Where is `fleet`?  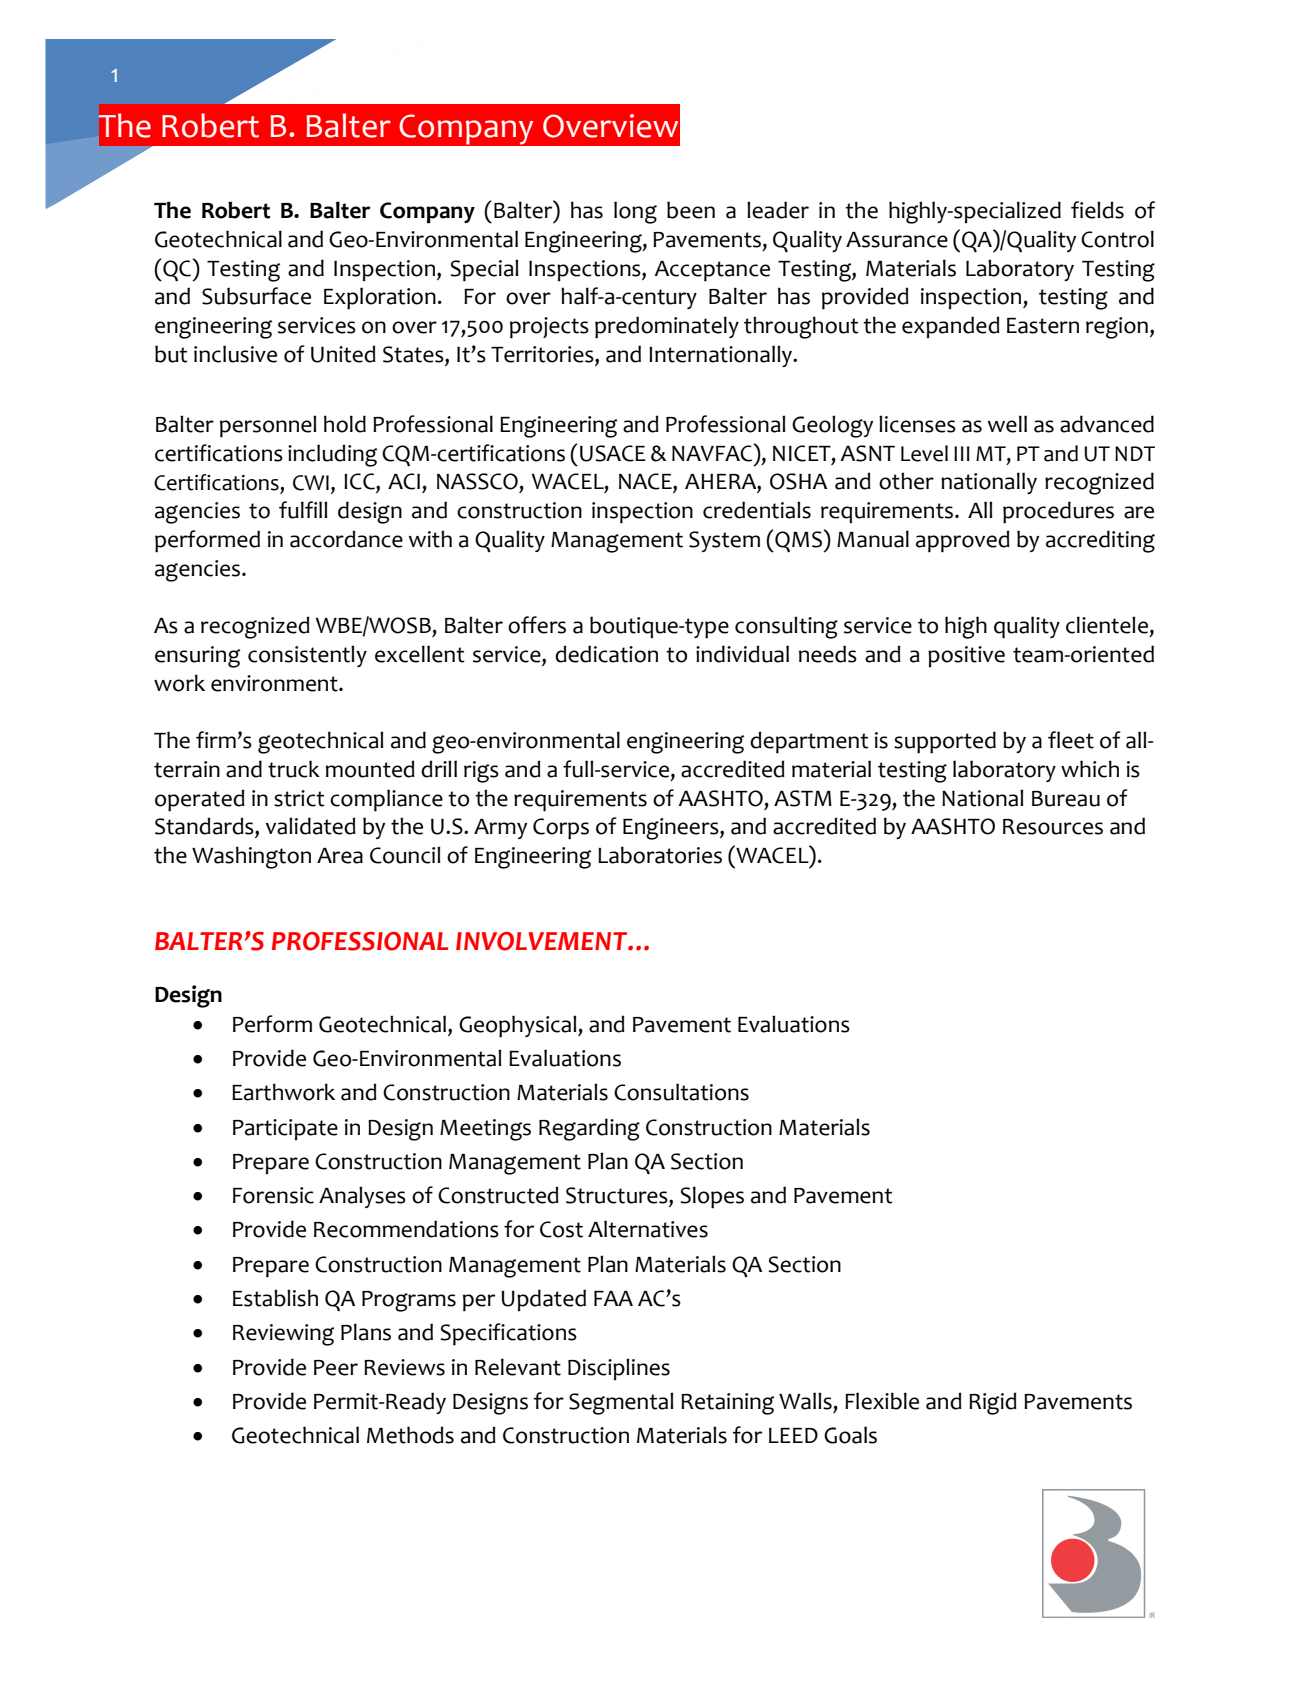
fleet is located at coordinates (1071, 740).
